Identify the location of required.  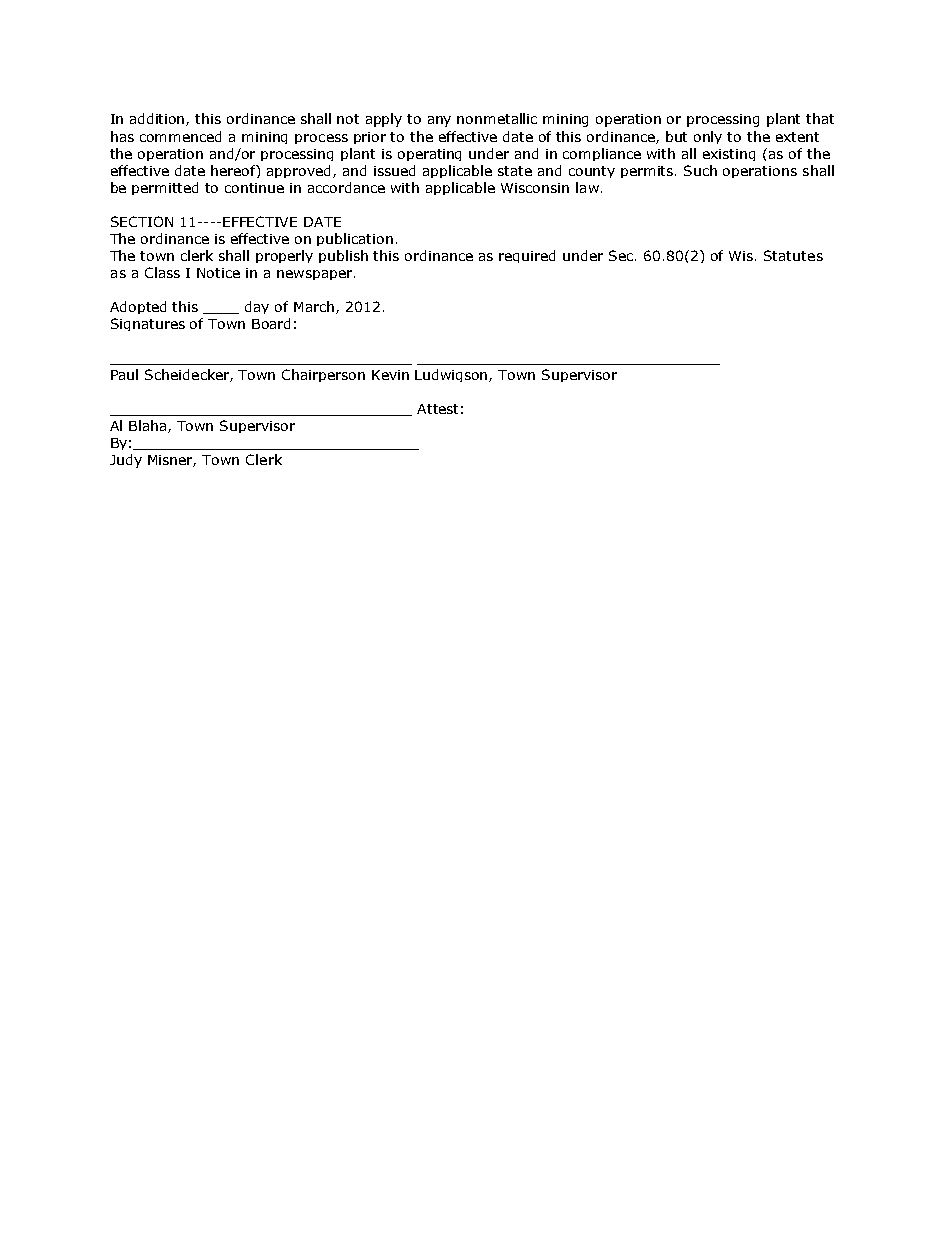
(527, 256).
